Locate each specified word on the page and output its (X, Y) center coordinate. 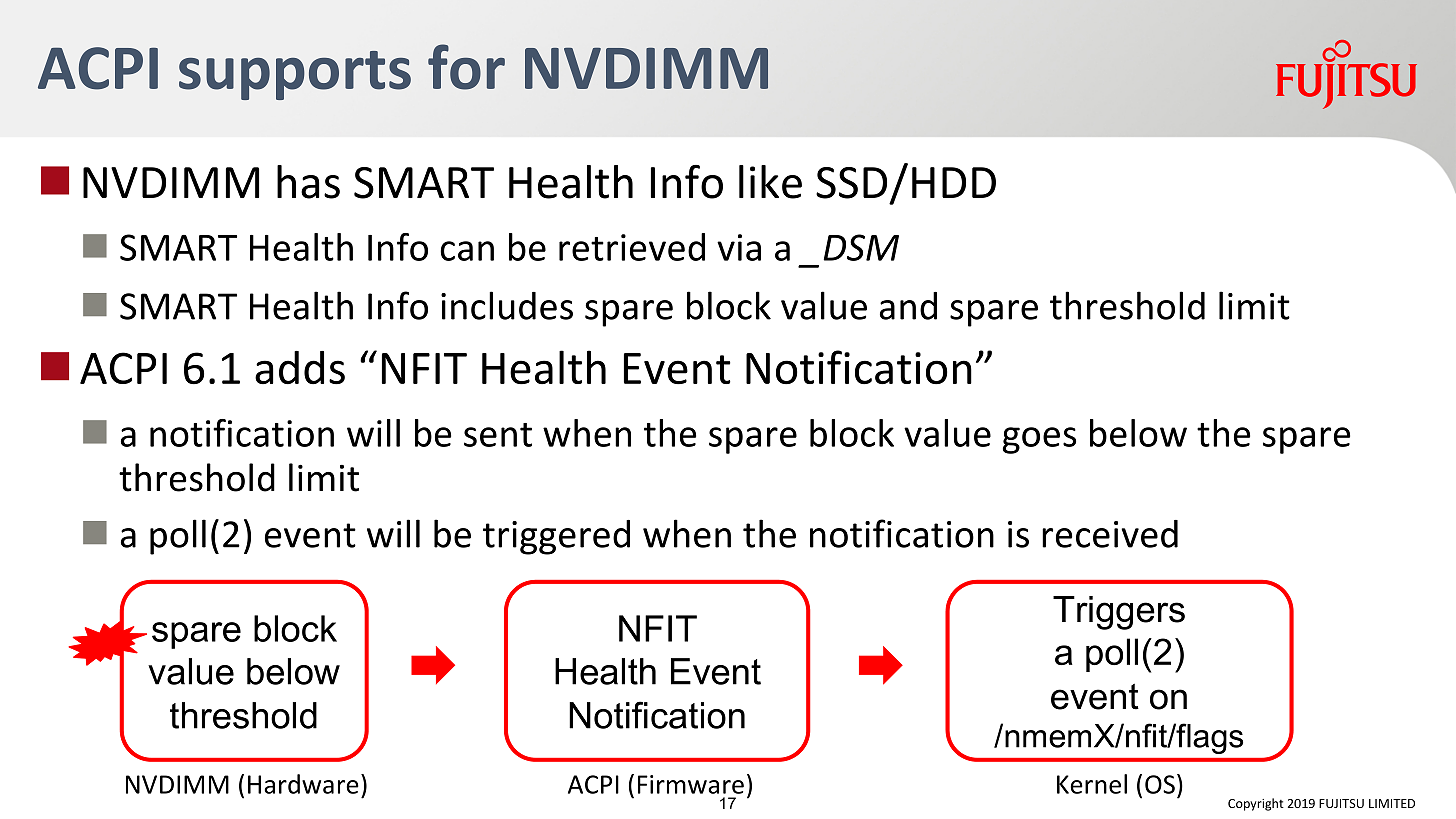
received (1110, 534)
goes (1039, 440)
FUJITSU (1341, 803)
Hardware (303, 784)
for (466, 67)
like (770, 182)
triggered (556, 537)
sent (498, 435)
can (467, 251)
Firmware (691, 784)
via (739, 247)
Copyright (1256, 804)
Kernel (1092, 784)
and (908, 306)
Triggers (1119, 613)
